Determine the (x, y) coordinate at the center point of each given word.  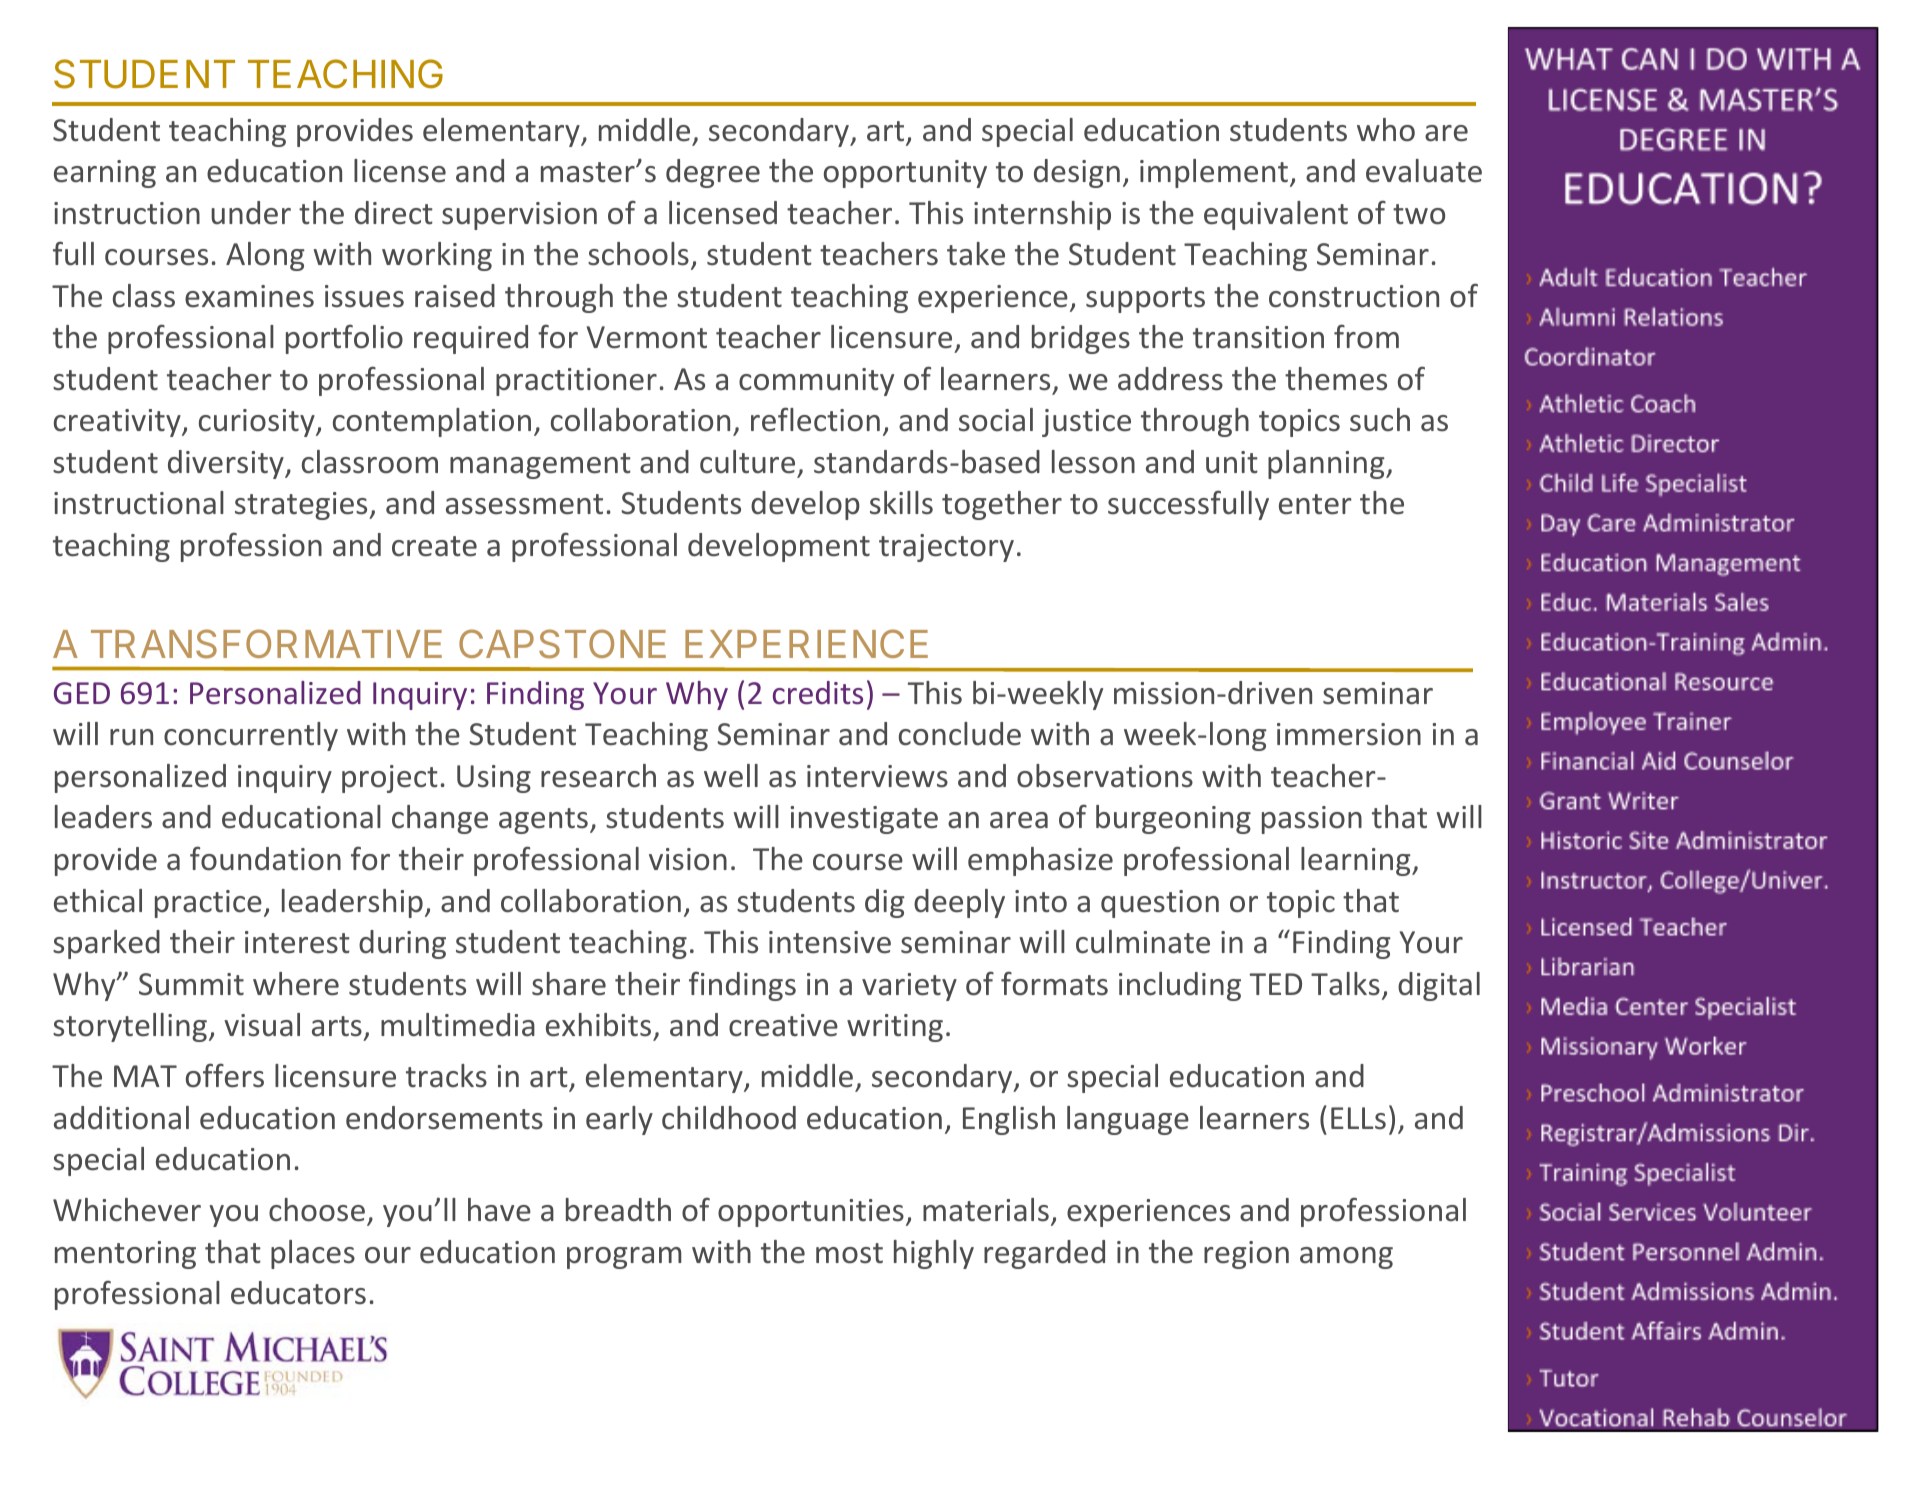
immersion (1349, 734)
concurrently (251, 736)
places (313, 1254)
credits (818, 693)
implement (1214, 173)
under (251, 213)
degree (713, 173)
